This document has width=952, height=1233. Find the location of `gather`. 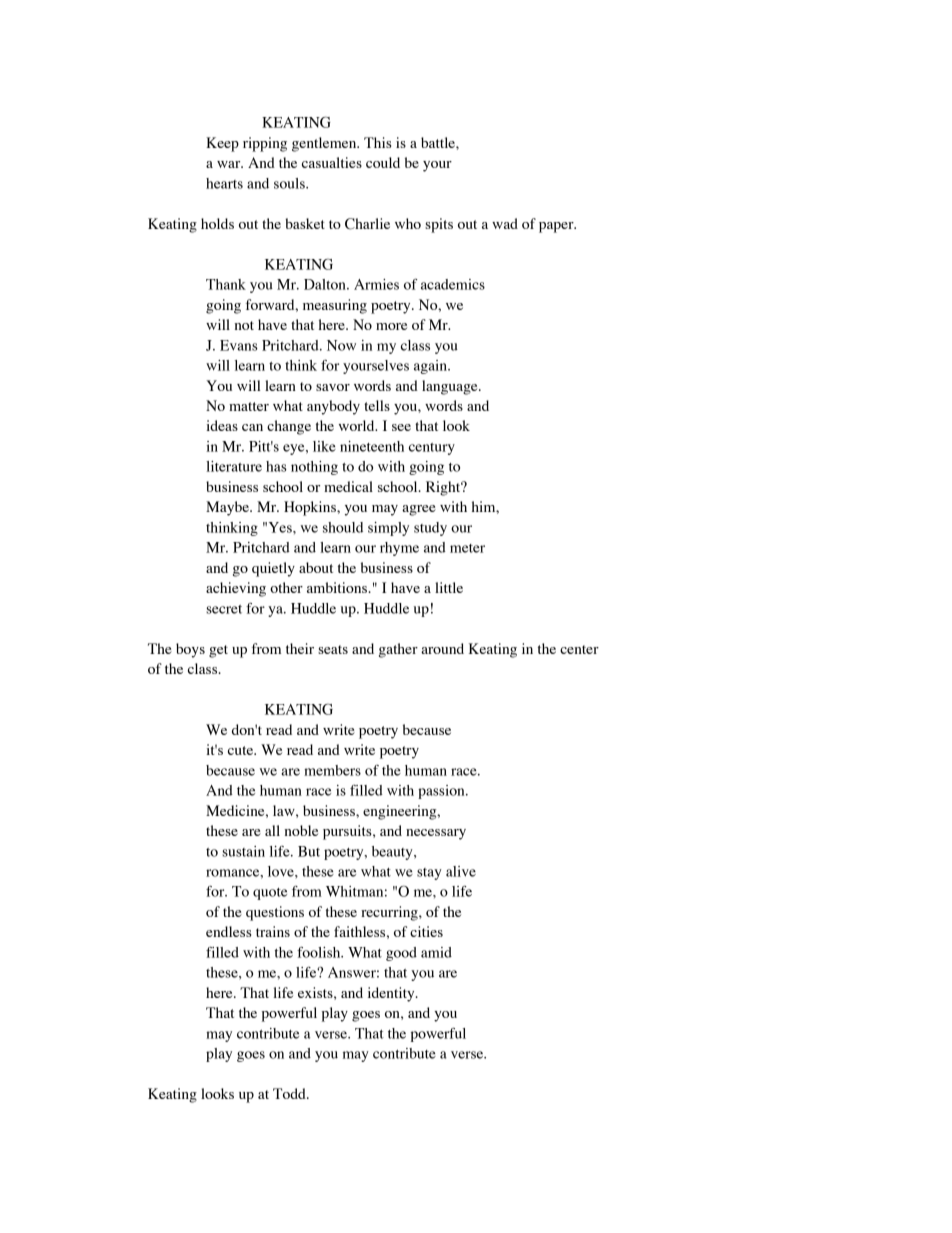

gather is located at coordinates (398, 650).
